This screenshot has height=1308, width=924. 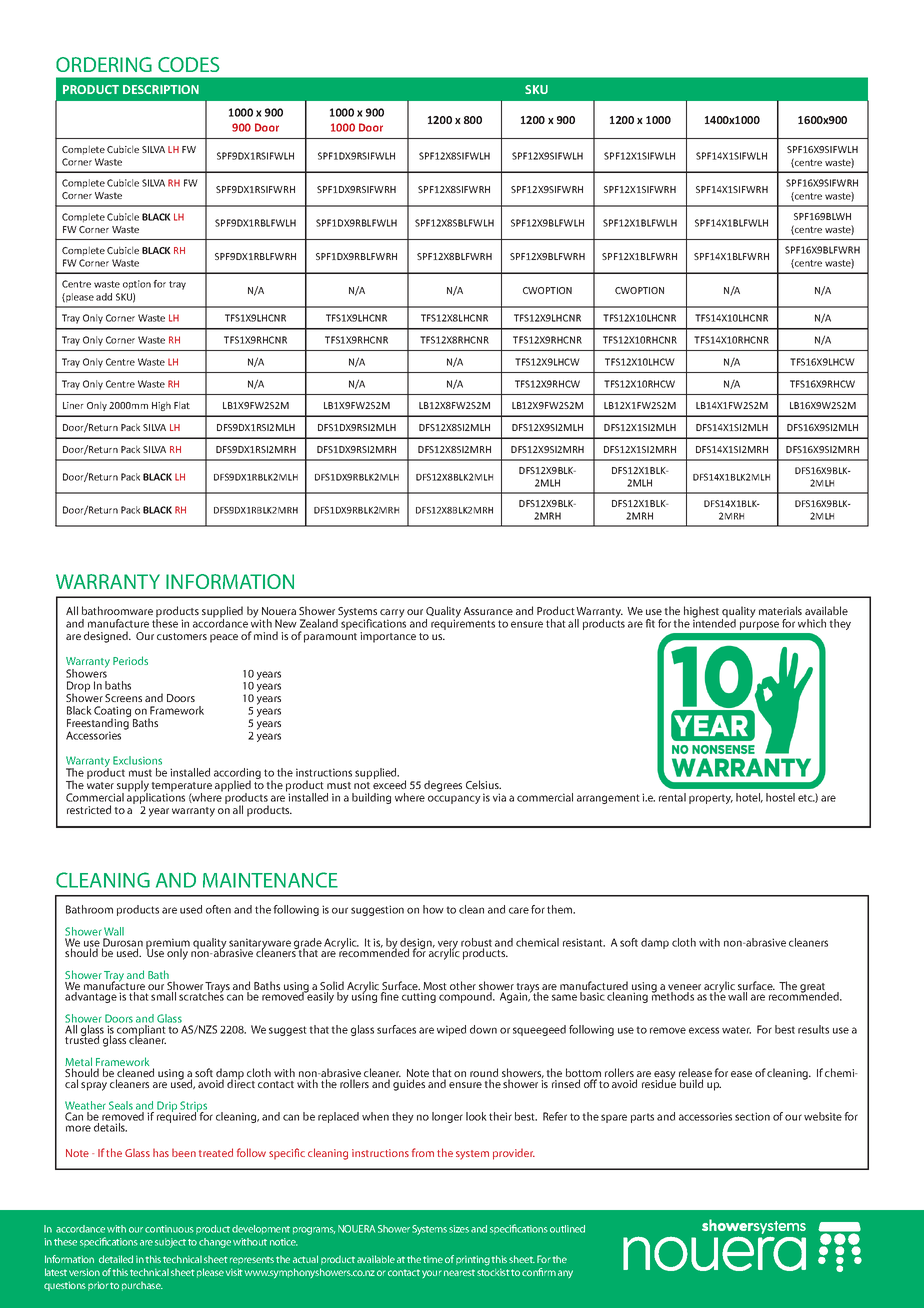 What do you see at coordinates (567, 1229) in the screenshot?
I see `outlined` at bounding box center [567, 1229].
